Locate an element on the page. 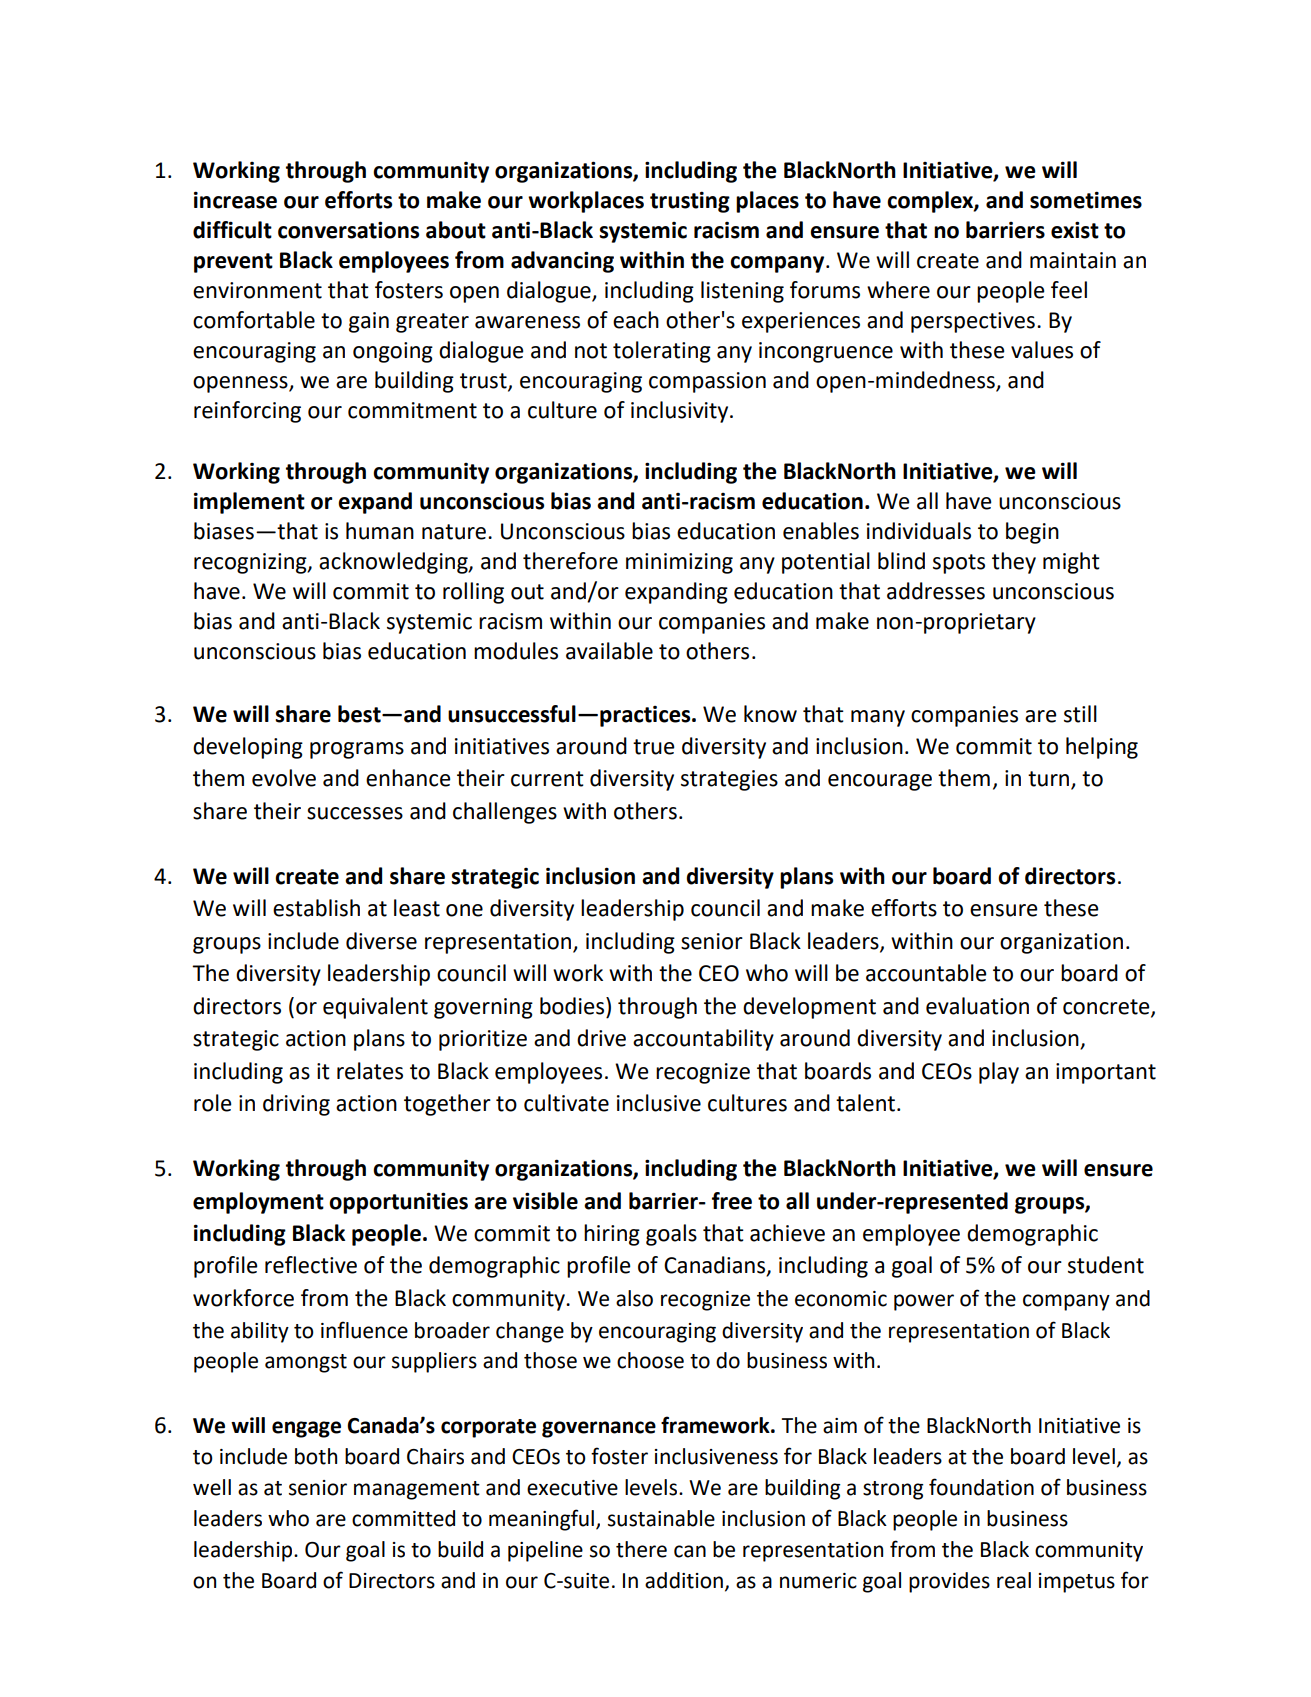 The height and width of the page is (1697, 1311). available is located at coordinates (609, 651).
